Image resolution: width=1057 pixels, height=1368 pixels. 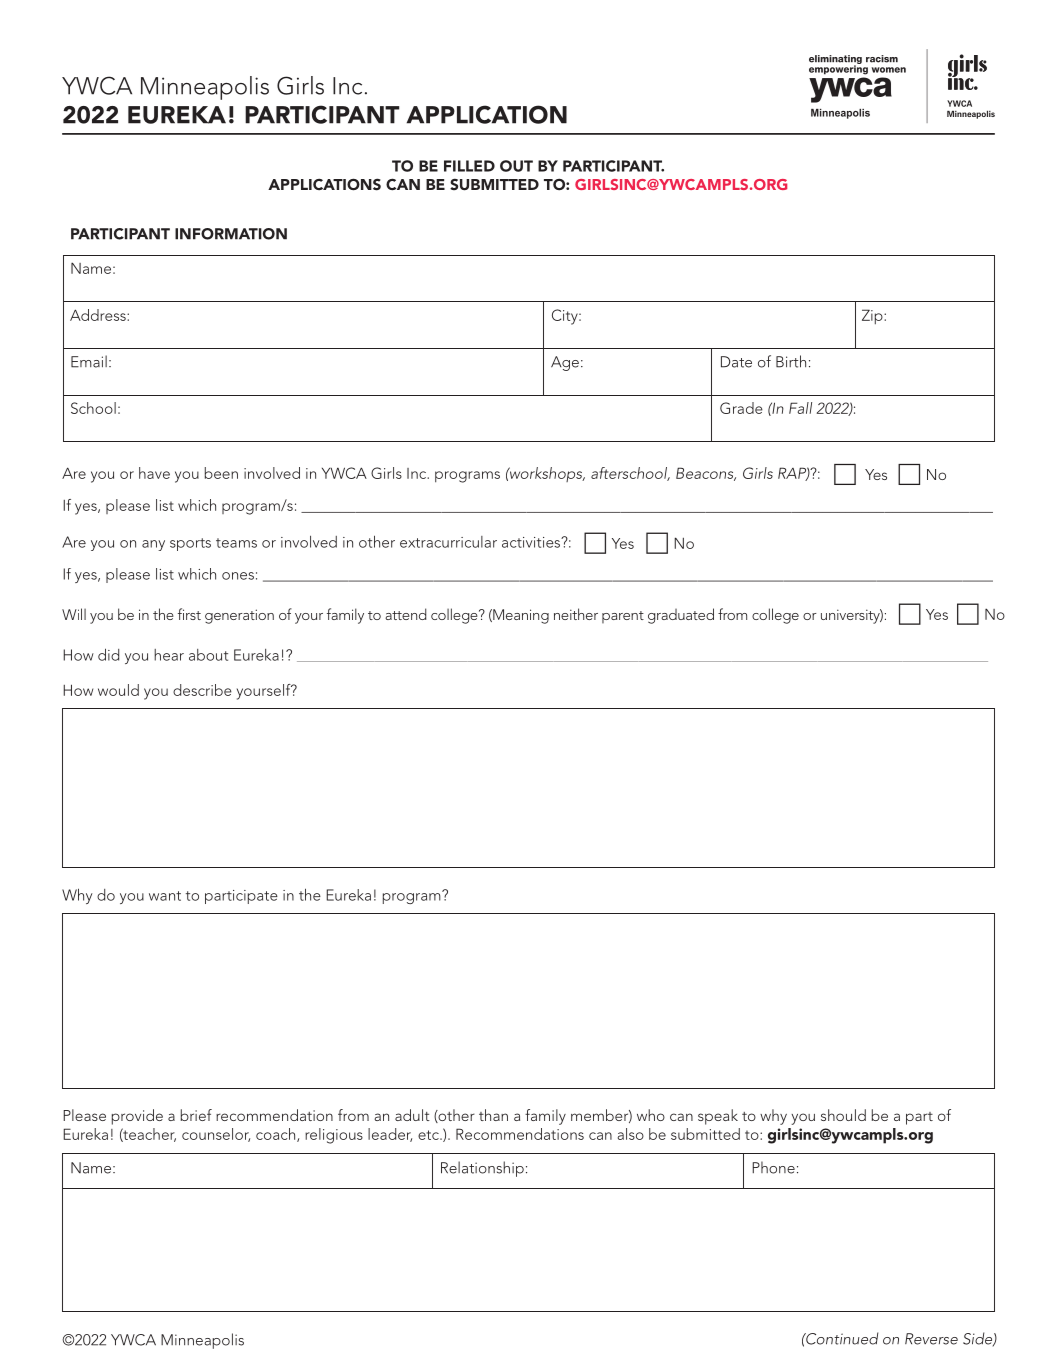 I want to click on INFORMATION, so click(x=231, y=234).
